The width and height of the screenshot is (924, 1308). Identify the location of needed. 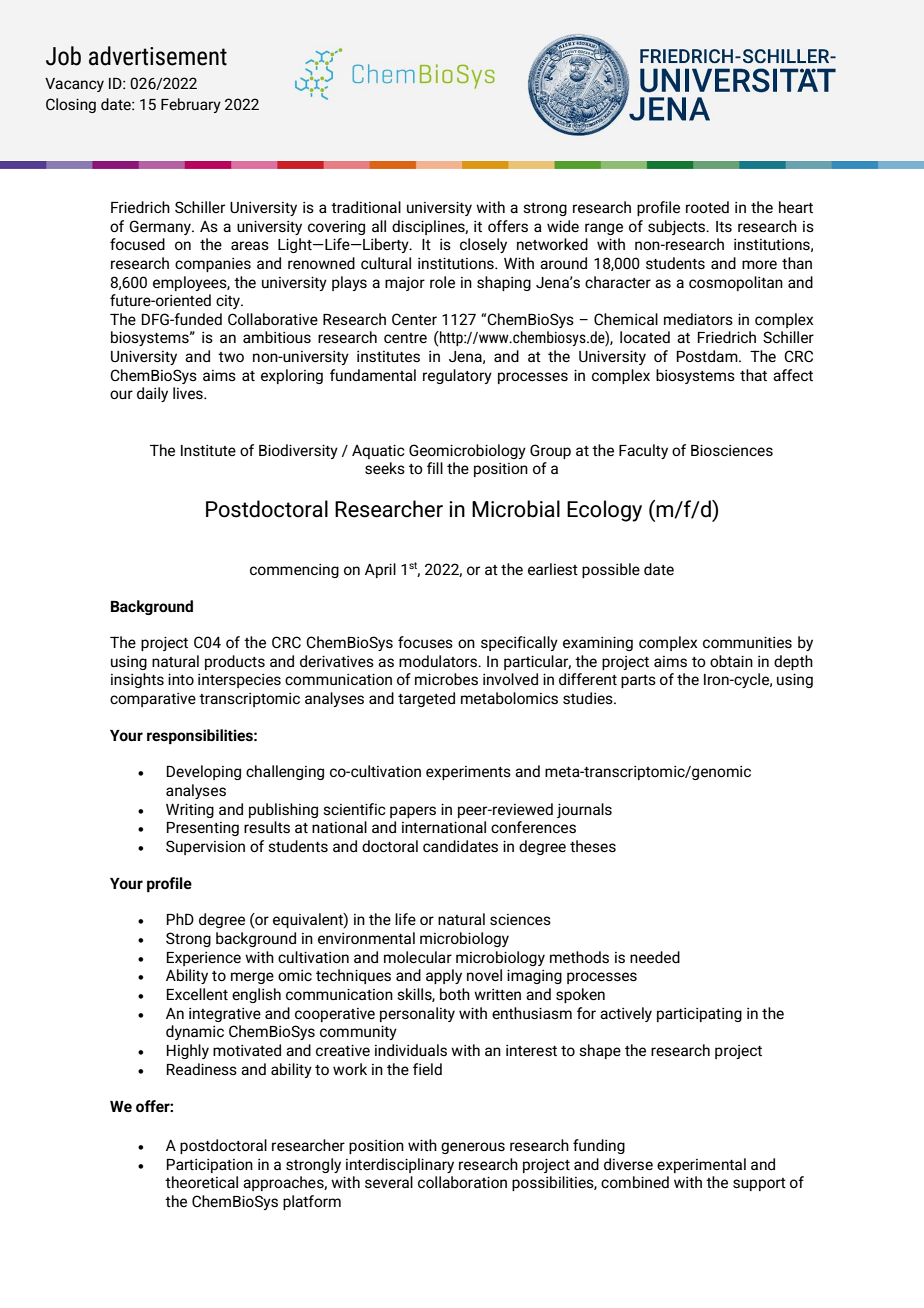
(655, 957).
